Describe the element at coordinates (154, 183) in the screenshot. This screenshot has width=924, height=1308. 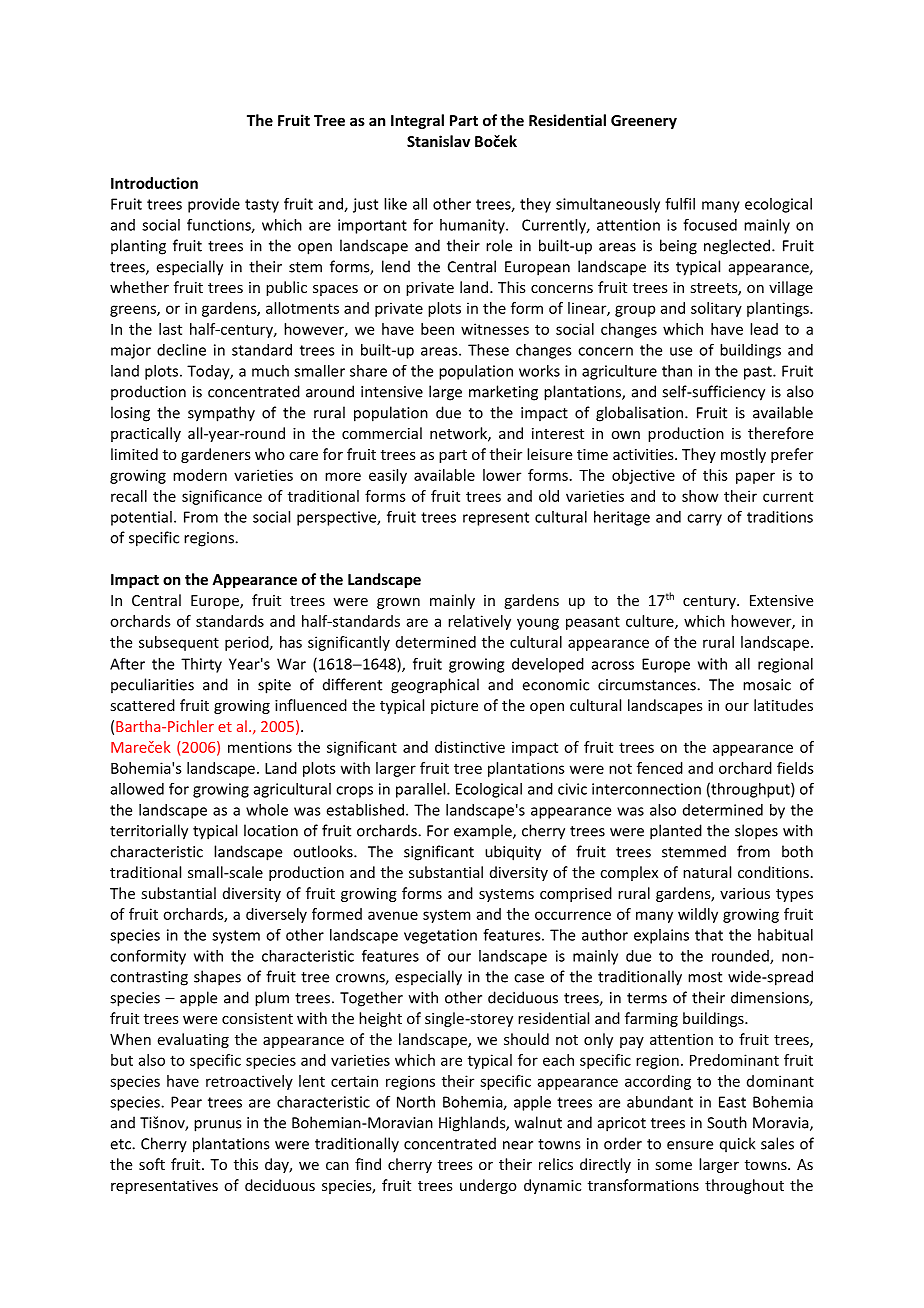
I see `Introduction` at that location.
